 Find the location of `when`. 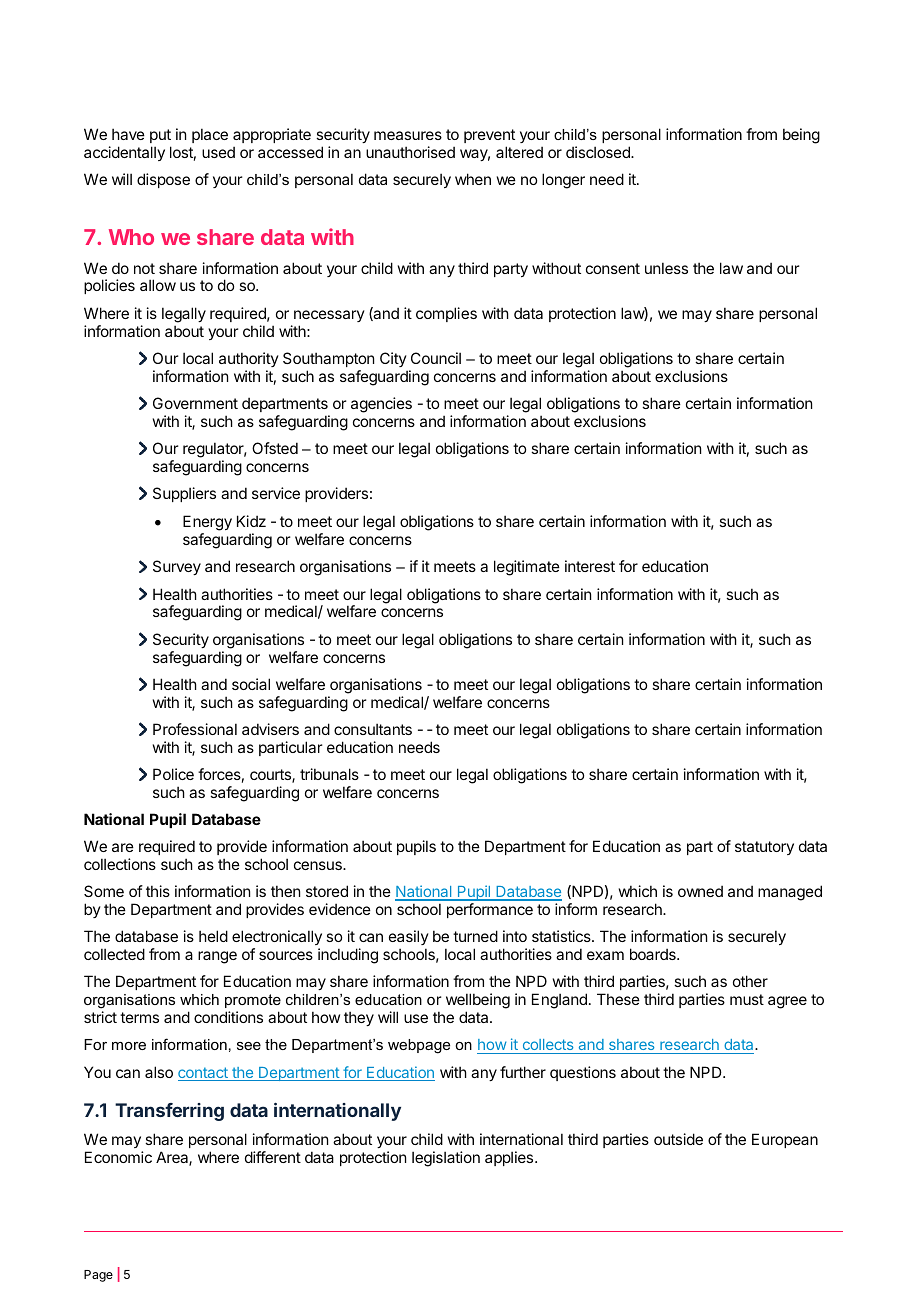

when is located at coordinates (473, 179).
